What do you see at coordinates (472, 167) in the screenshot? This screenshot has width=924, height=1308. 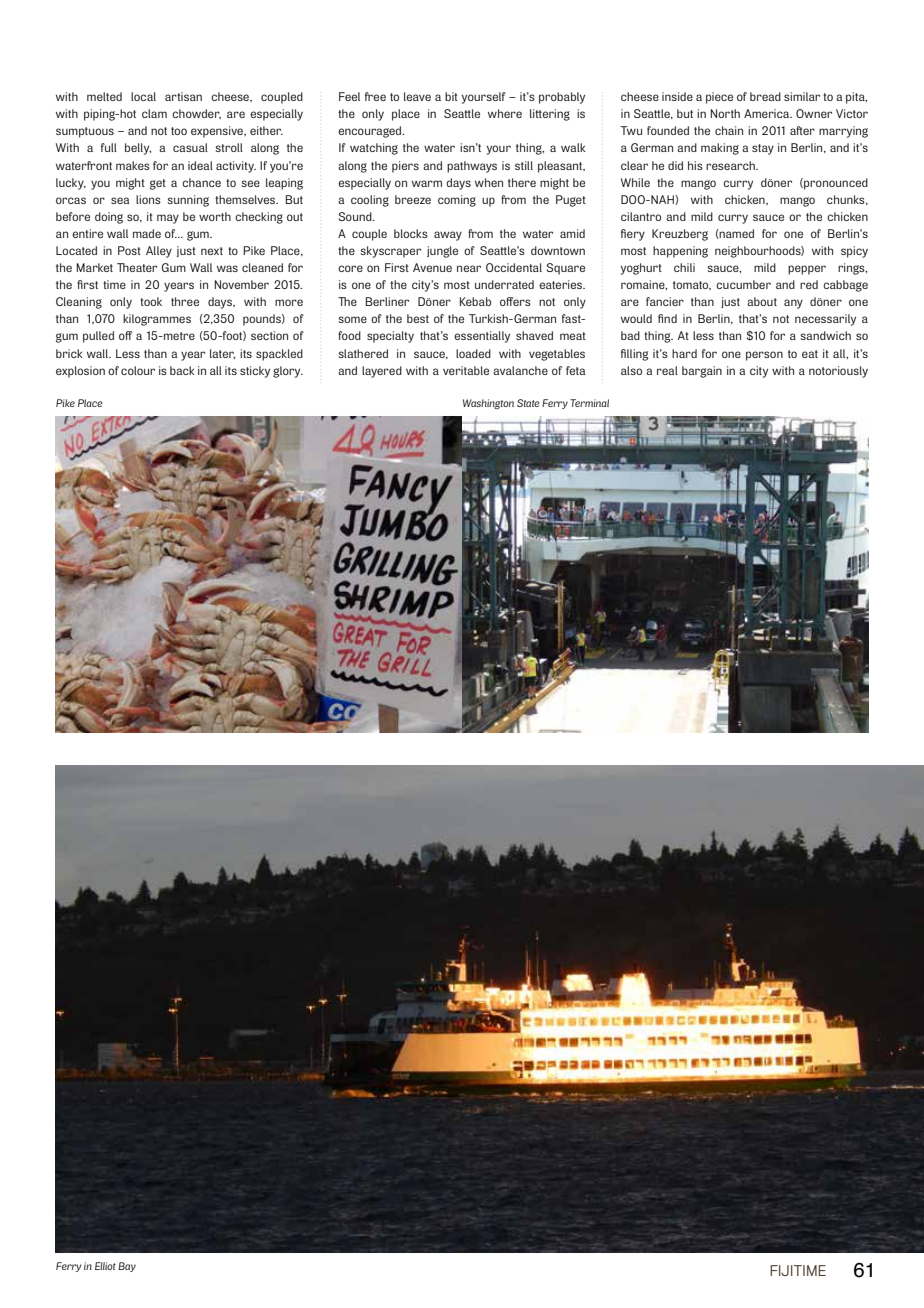 I see `pathways` at bounding box center [472, 167].
